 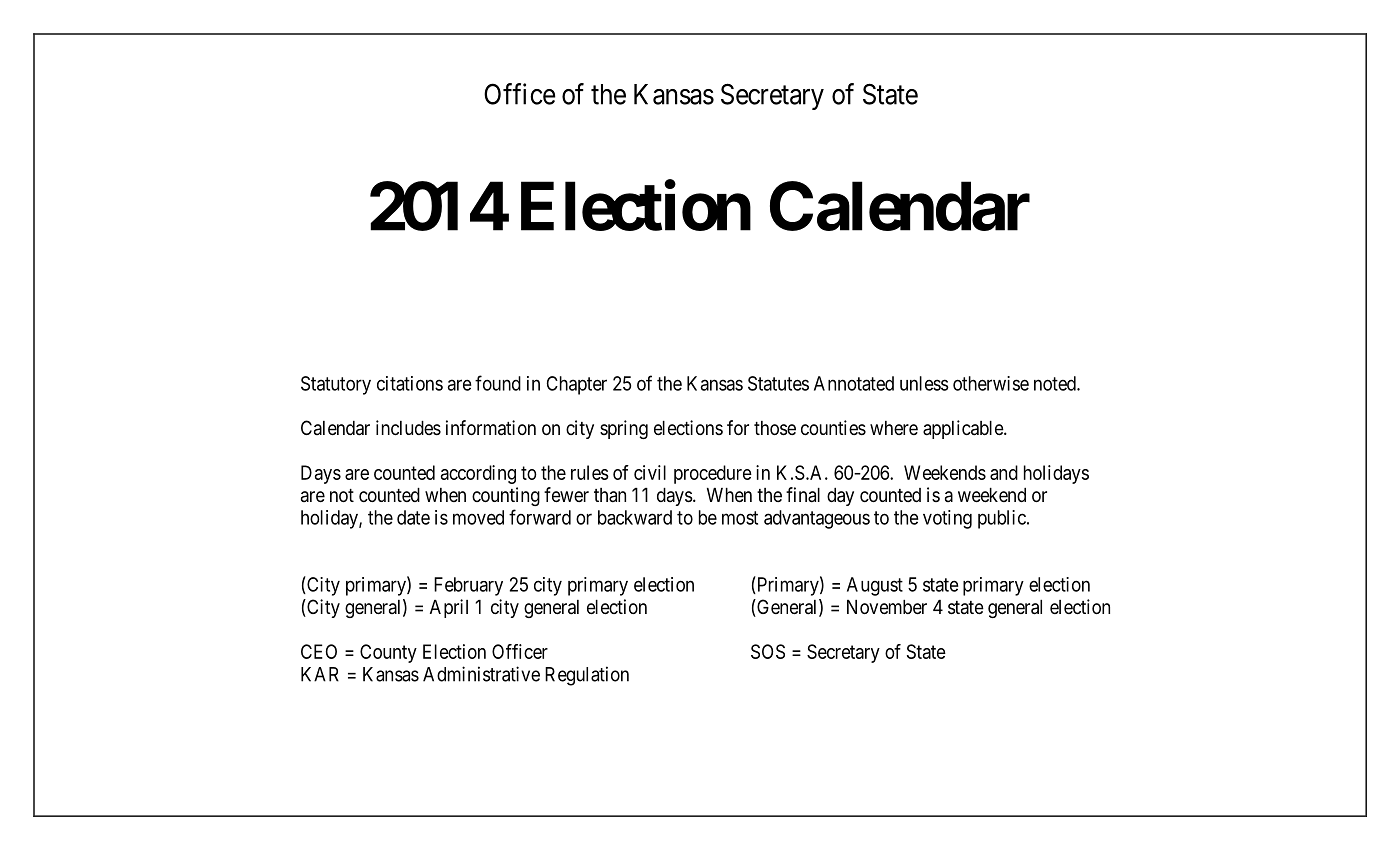 I want to click on County, so click(x=388, y=653).
